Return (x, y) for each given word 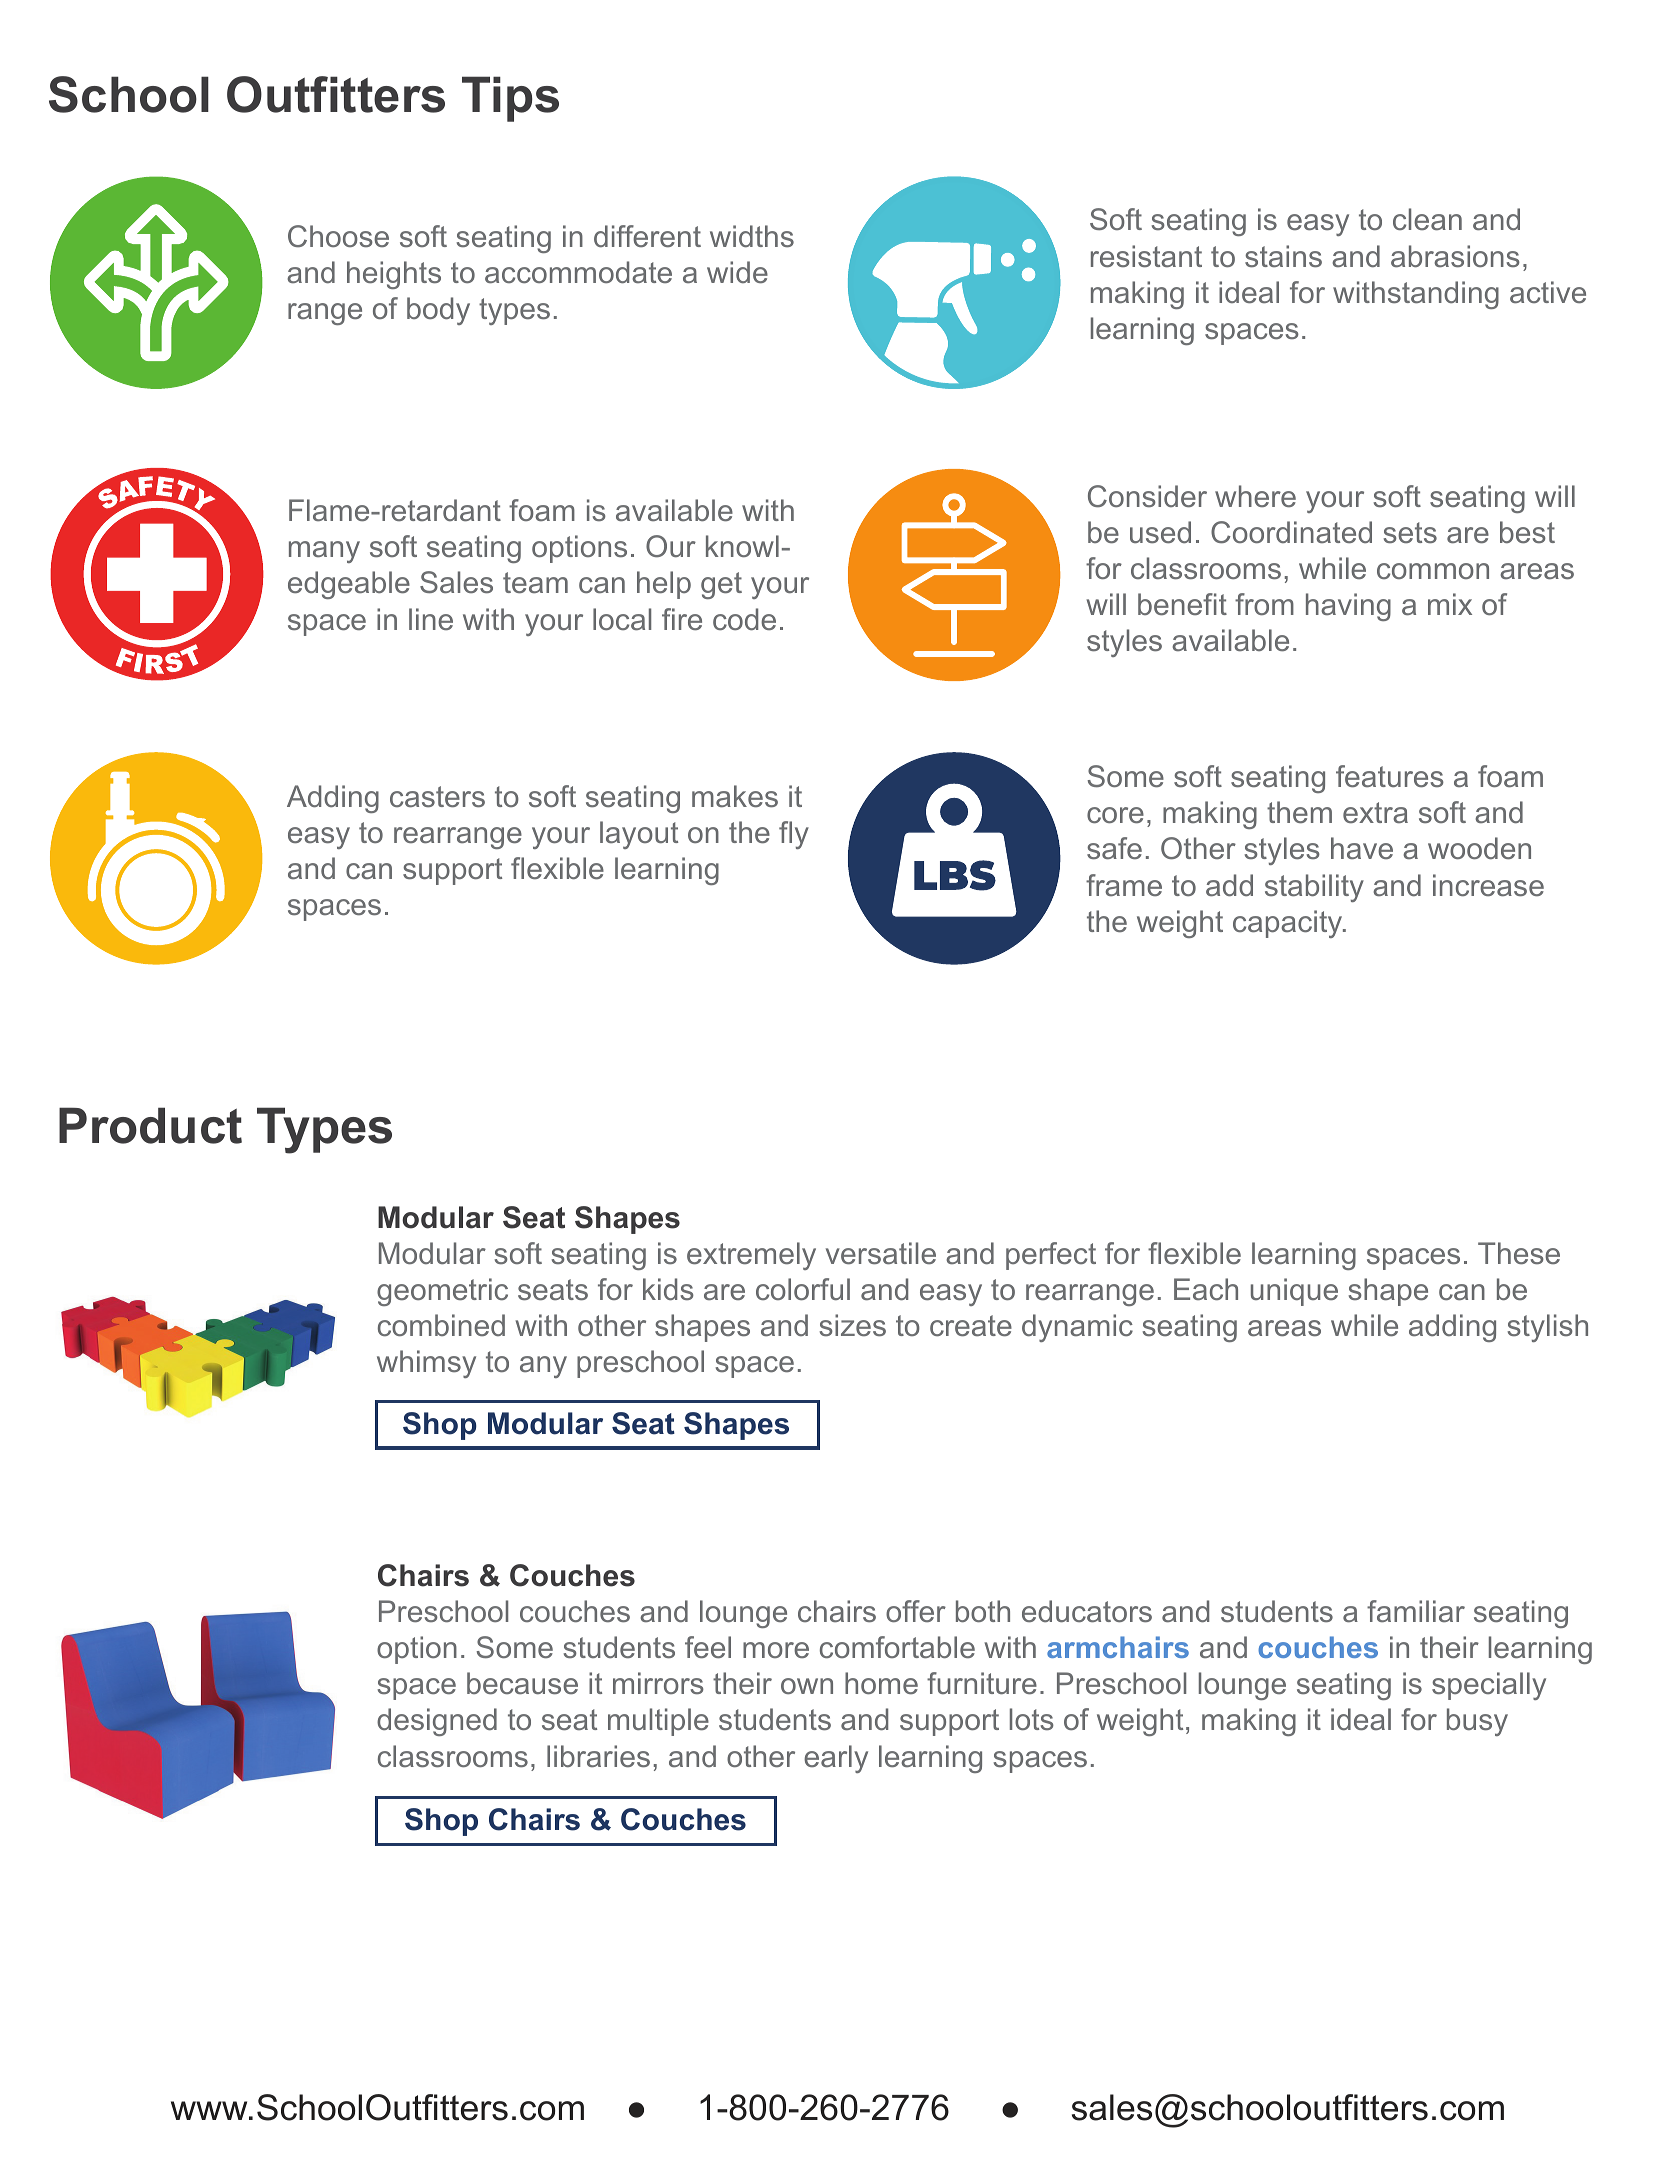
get (721, 585)
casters (437, 797)
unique (1294, 1292)
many (324, 552)
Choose (338, 236)
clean (1427, 219)
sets (1410, 532)
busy (1477, 1722)
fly (794, 835)
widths (752, 236)
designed (437, 1722)
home (881, 1683)
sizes (852, 1325)
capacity (1289, 924)
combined (441, 1325)
